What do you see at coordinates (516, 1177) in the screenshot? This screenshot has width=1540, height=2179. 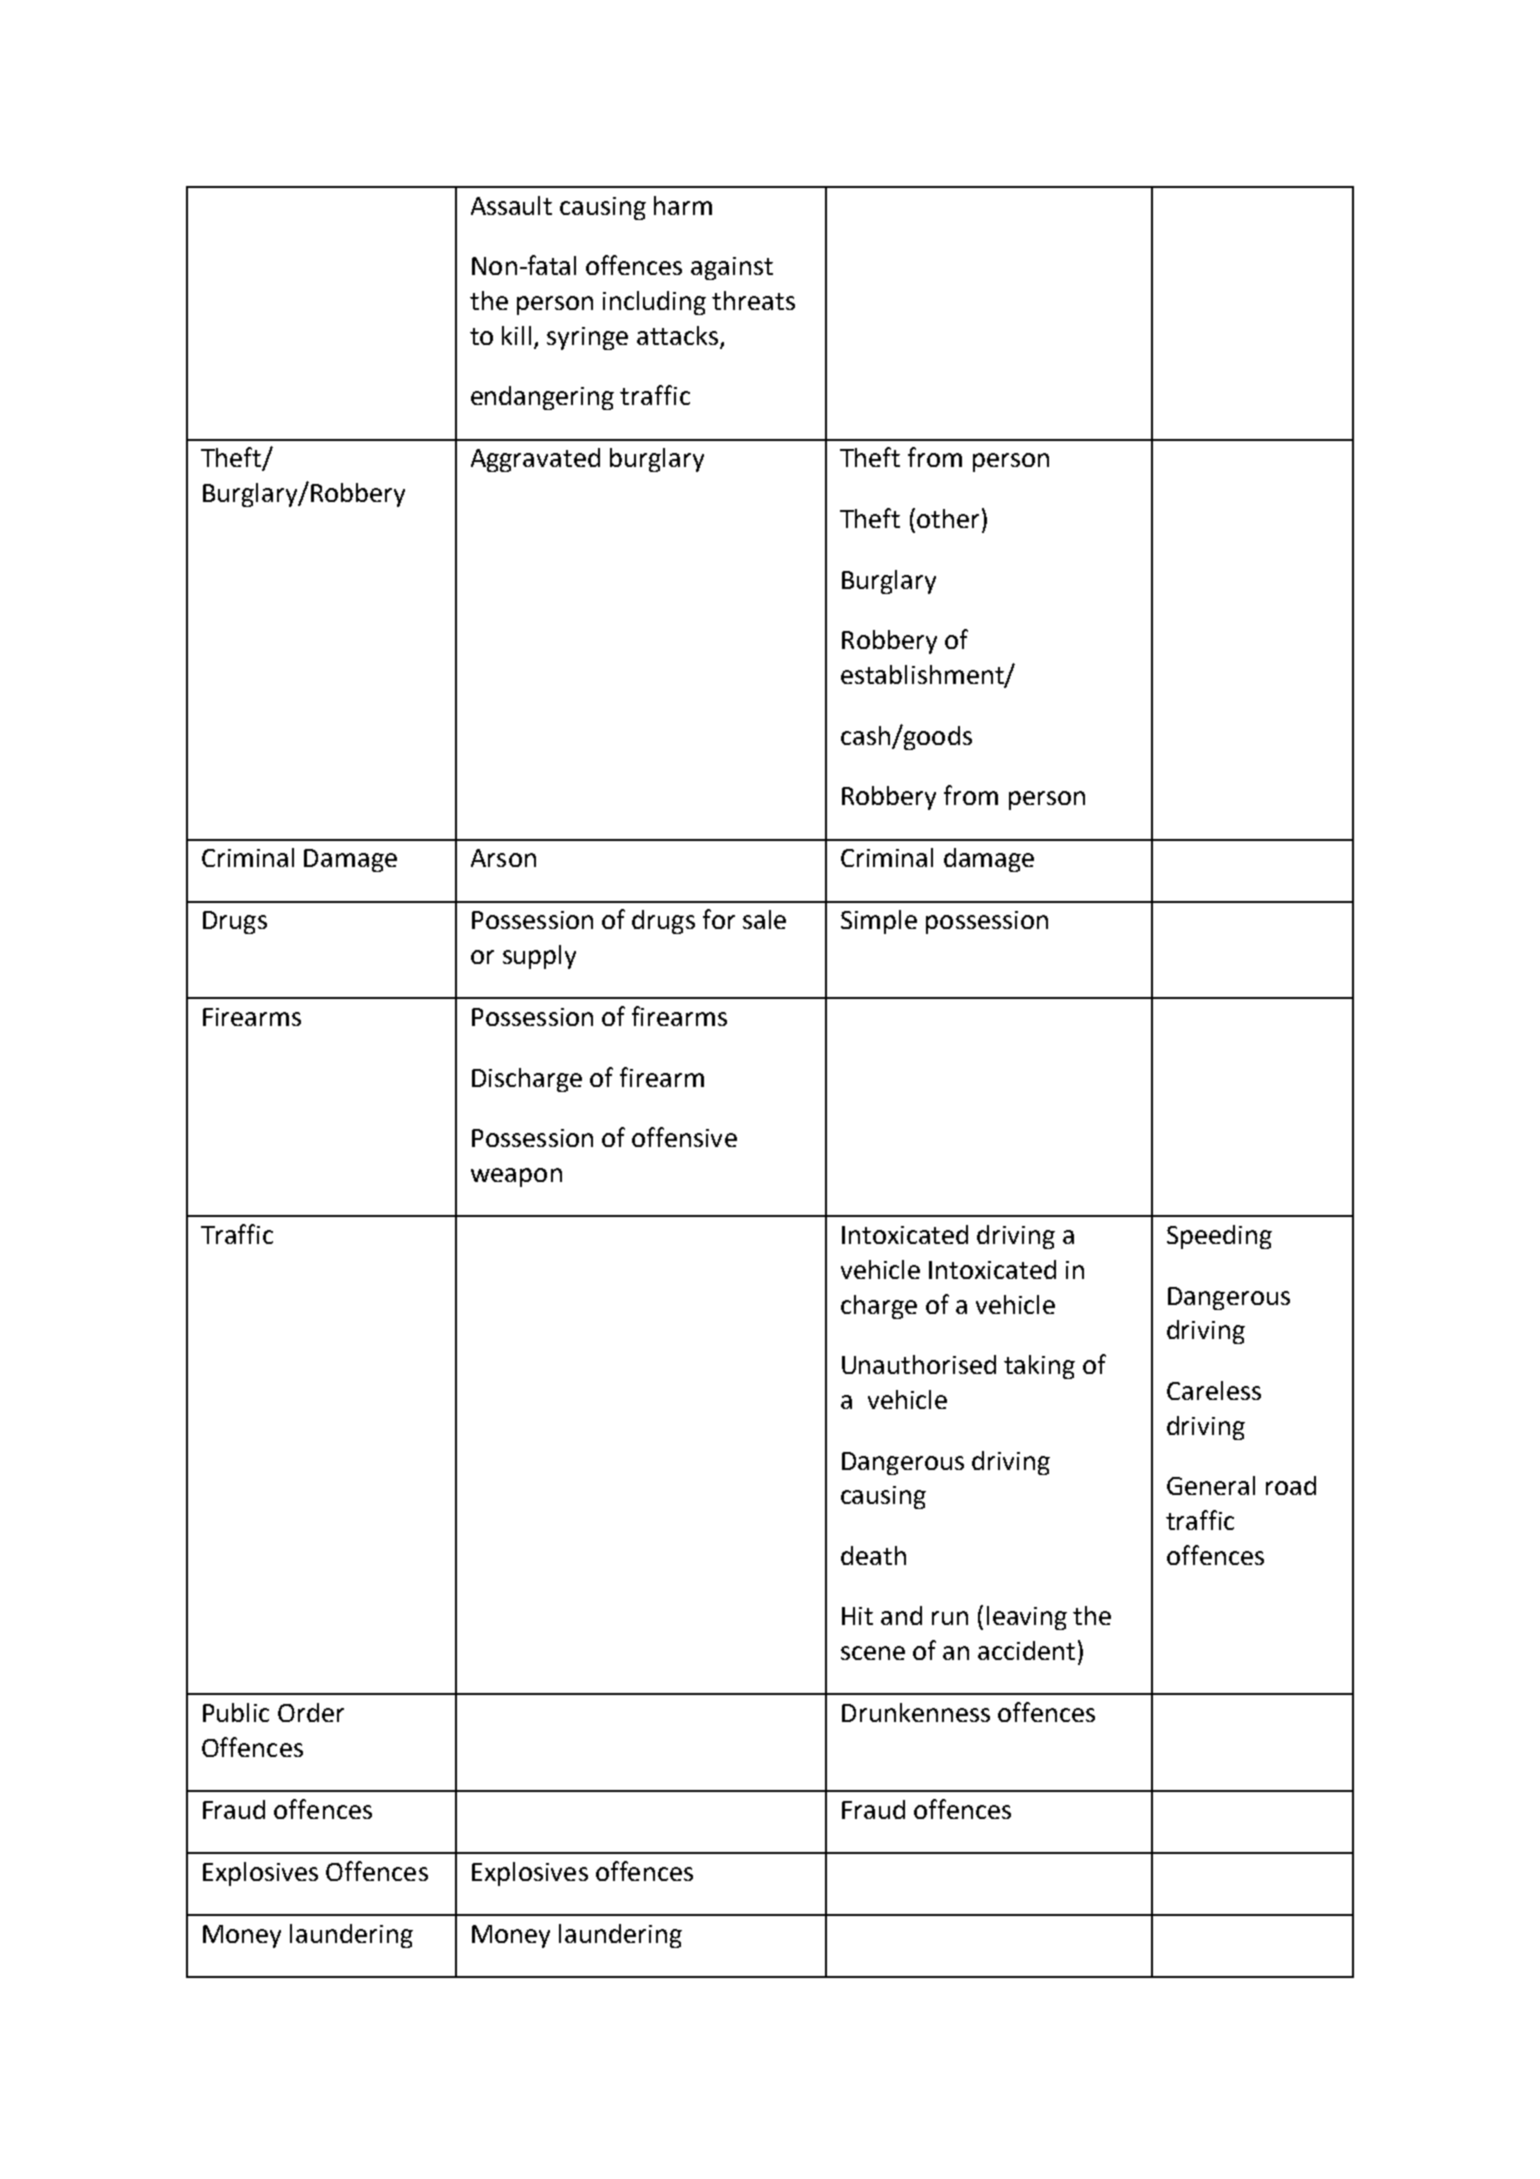 I see `weapon` at bounding box center [516, 1177].
